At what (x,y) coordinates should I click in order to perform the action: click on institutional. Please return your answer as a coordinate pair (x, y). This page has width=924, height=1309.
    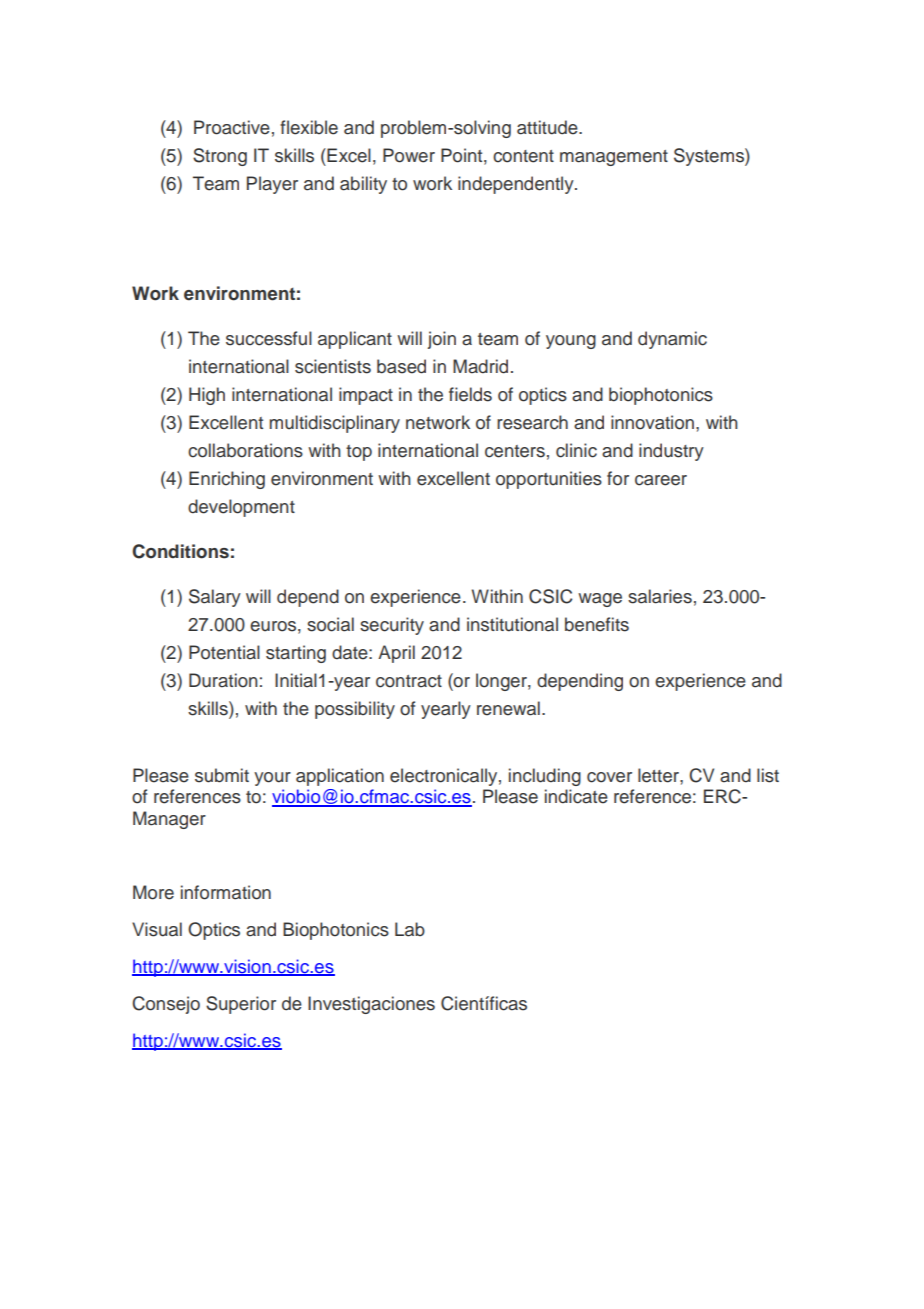
    Looking at the image, I should click on (512, 624).
